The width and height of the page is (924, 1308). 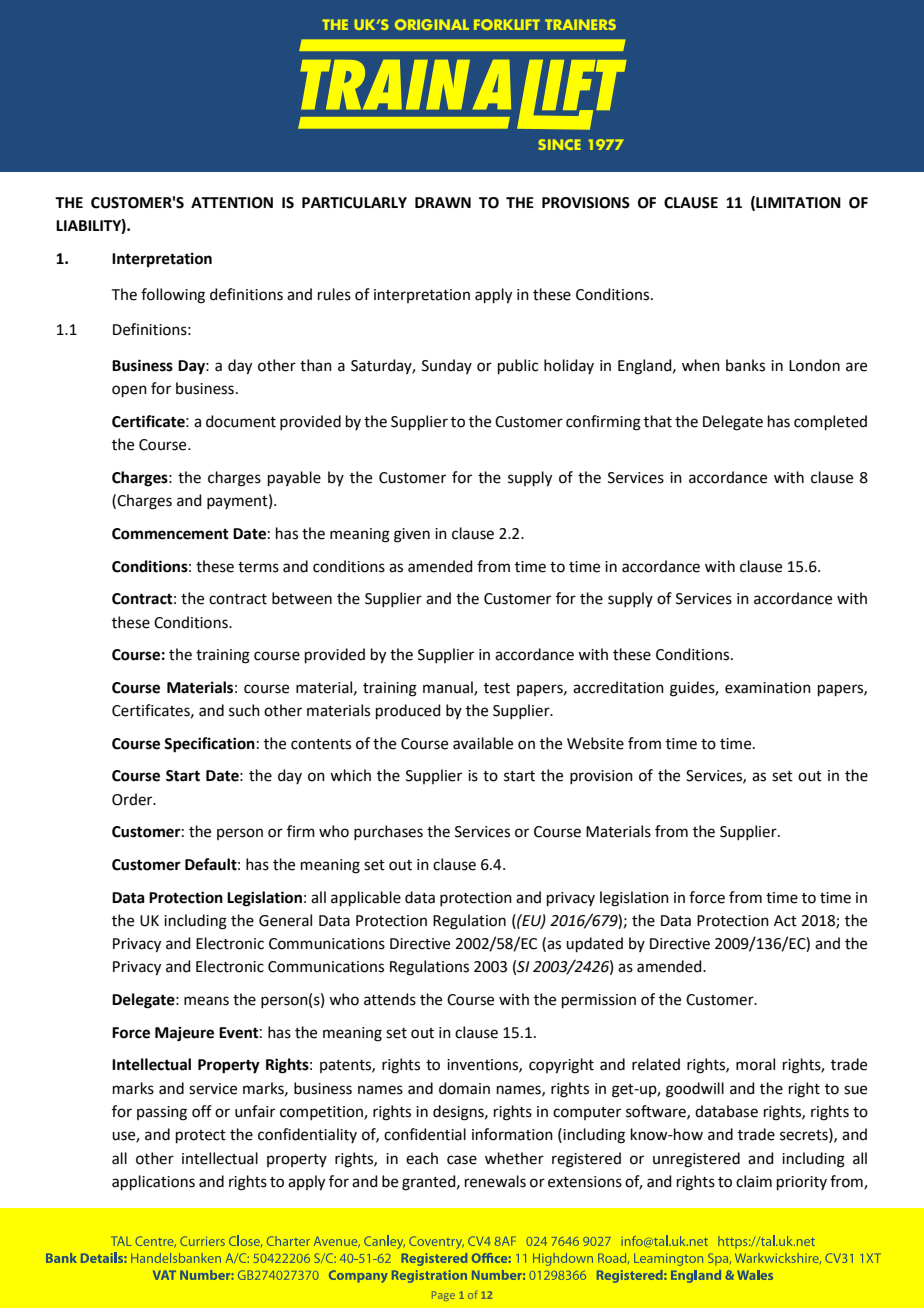 I want to click on FORKLIFT, so click(x=507, y=24).
